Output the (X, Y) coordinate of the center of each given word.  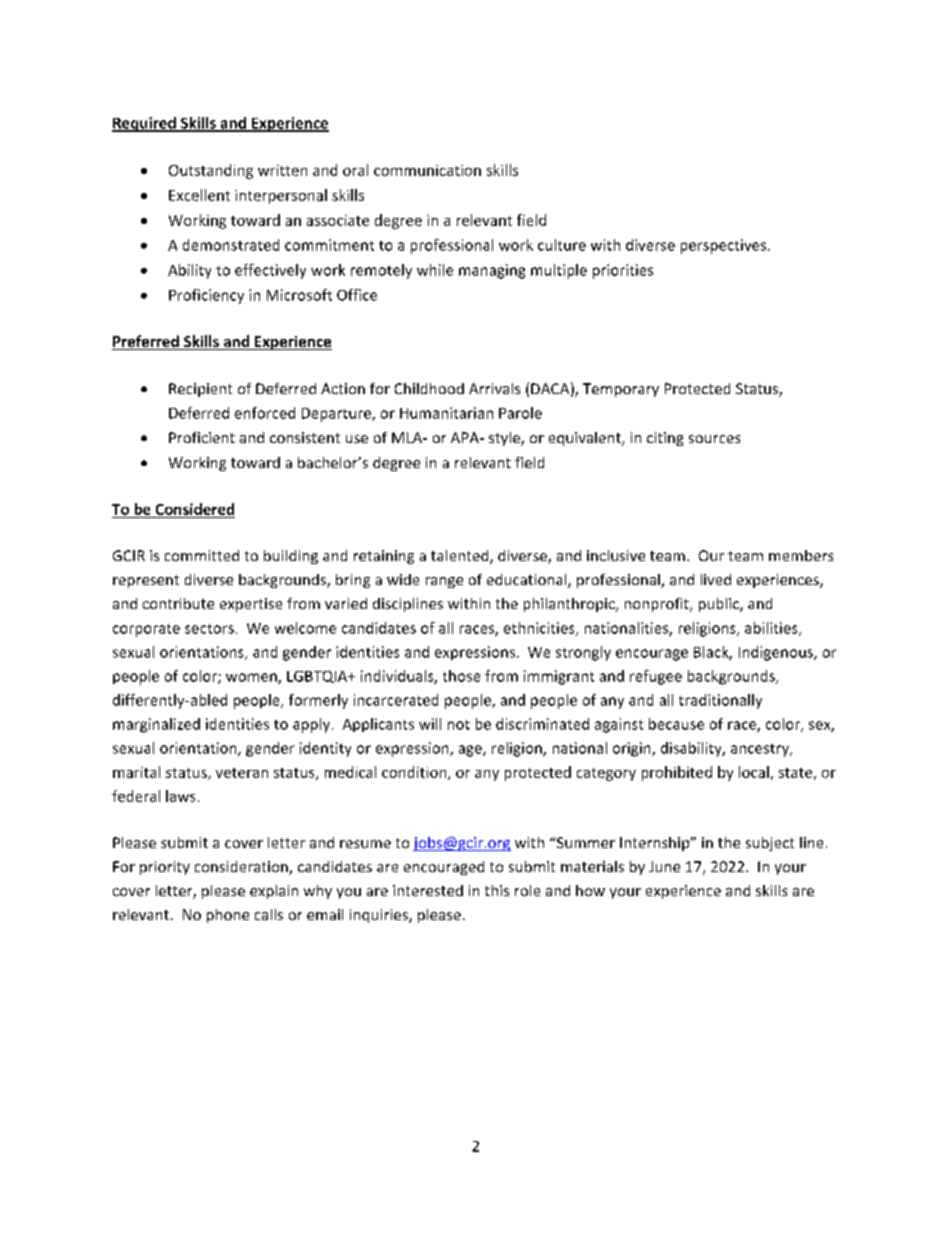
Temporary (621, 390)
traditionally (720, 701)
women (252, 678)
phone (228, 916)
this (497, 890)
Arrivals (494, 388)
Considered (195, 509)
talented (461, 557)
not (459, 725)
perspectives (725, 246)
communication (427, 170)
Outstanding (211, 171)
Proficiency (206, 296)
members (801, 555)
